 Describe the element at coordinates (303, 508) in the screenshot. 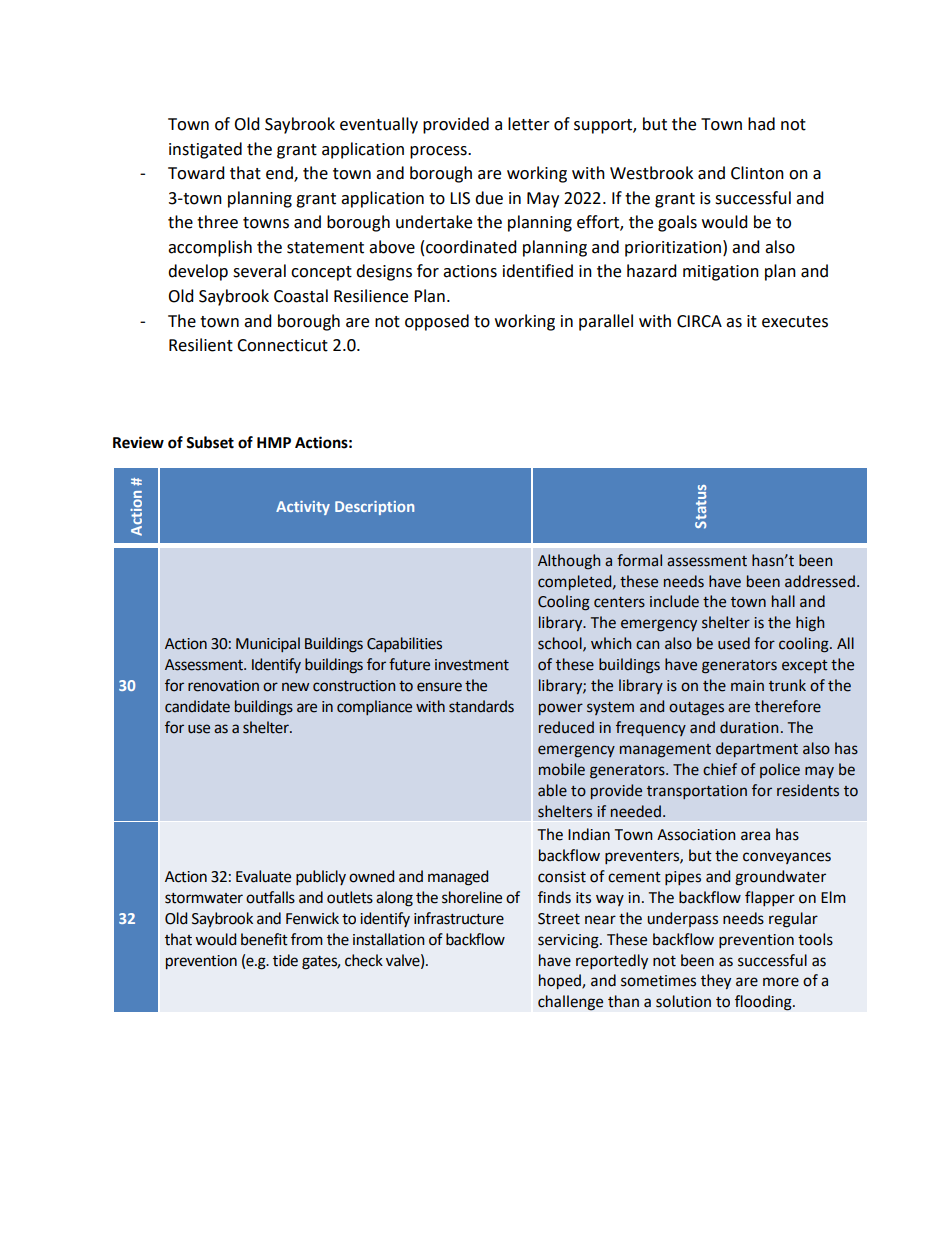

I see `Activity` at that location.
